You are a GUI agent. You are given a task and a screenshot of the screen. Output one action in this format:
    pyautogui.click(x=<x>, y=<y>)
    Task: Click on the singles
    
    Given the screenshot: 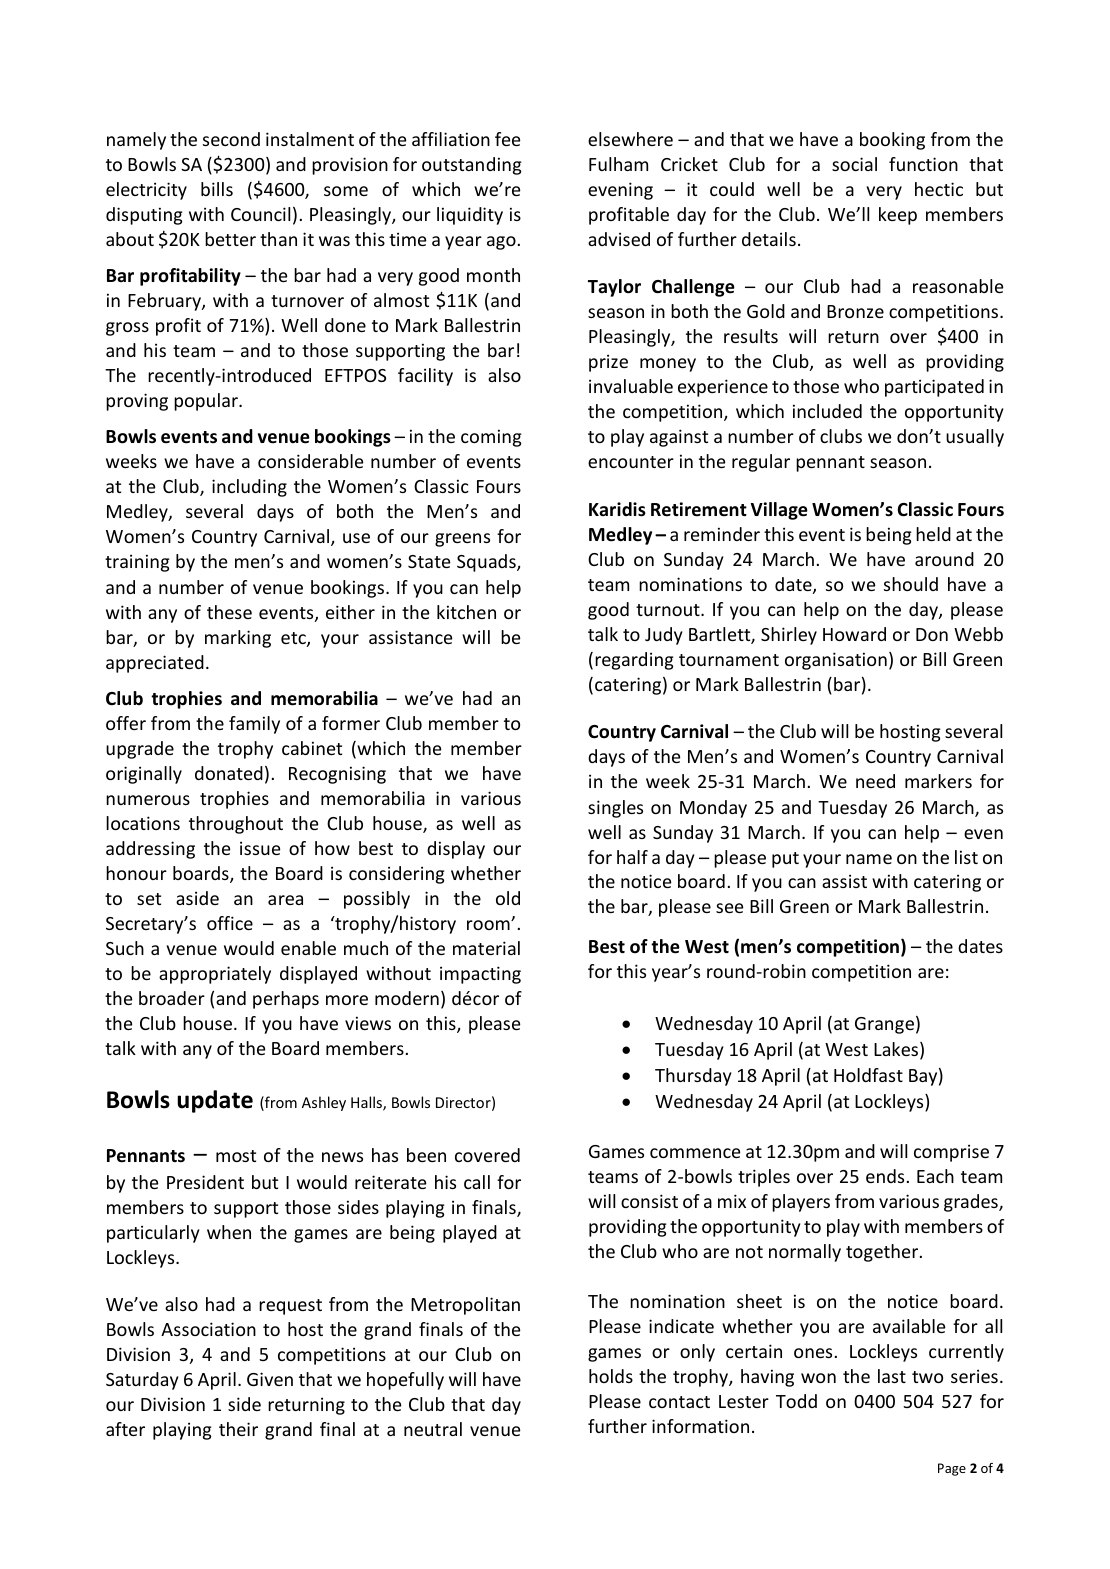 What is the action you would take?
    pyautogui.click(x=615, y=809)
